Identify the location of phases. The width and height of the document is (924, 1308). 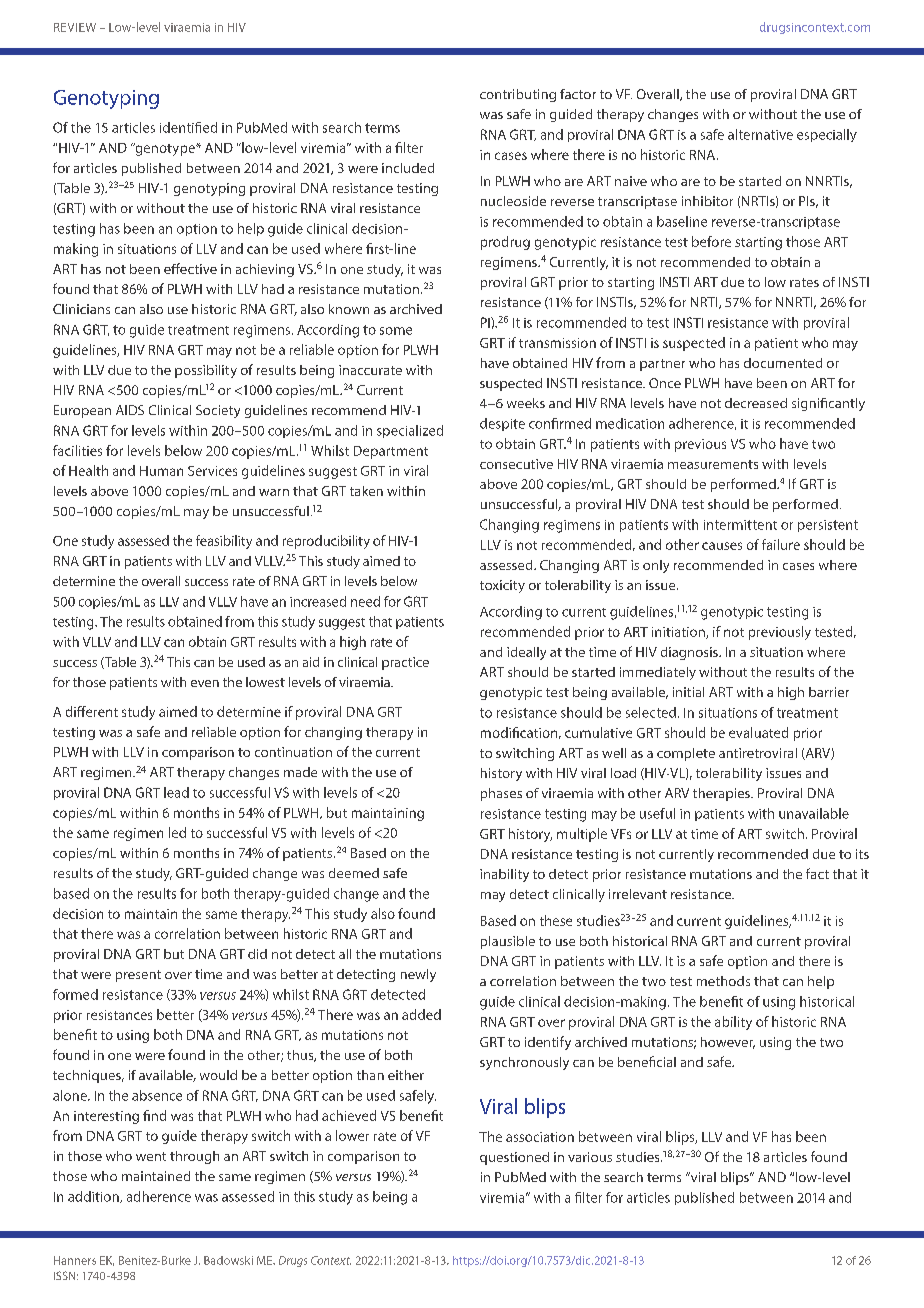
(501, 794).
